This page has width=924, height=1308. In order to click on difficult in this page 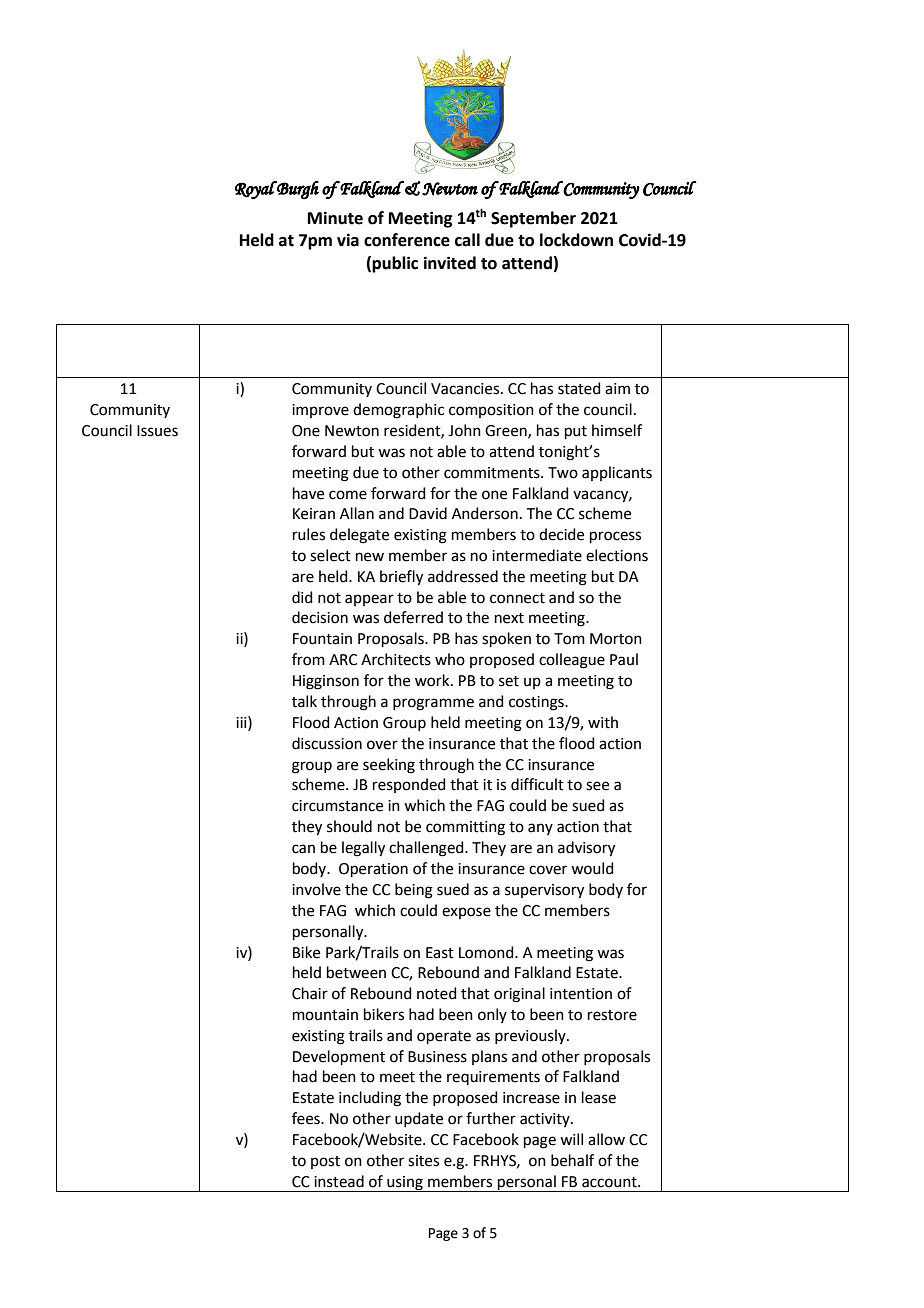, I will do `click(537, 784)`.
